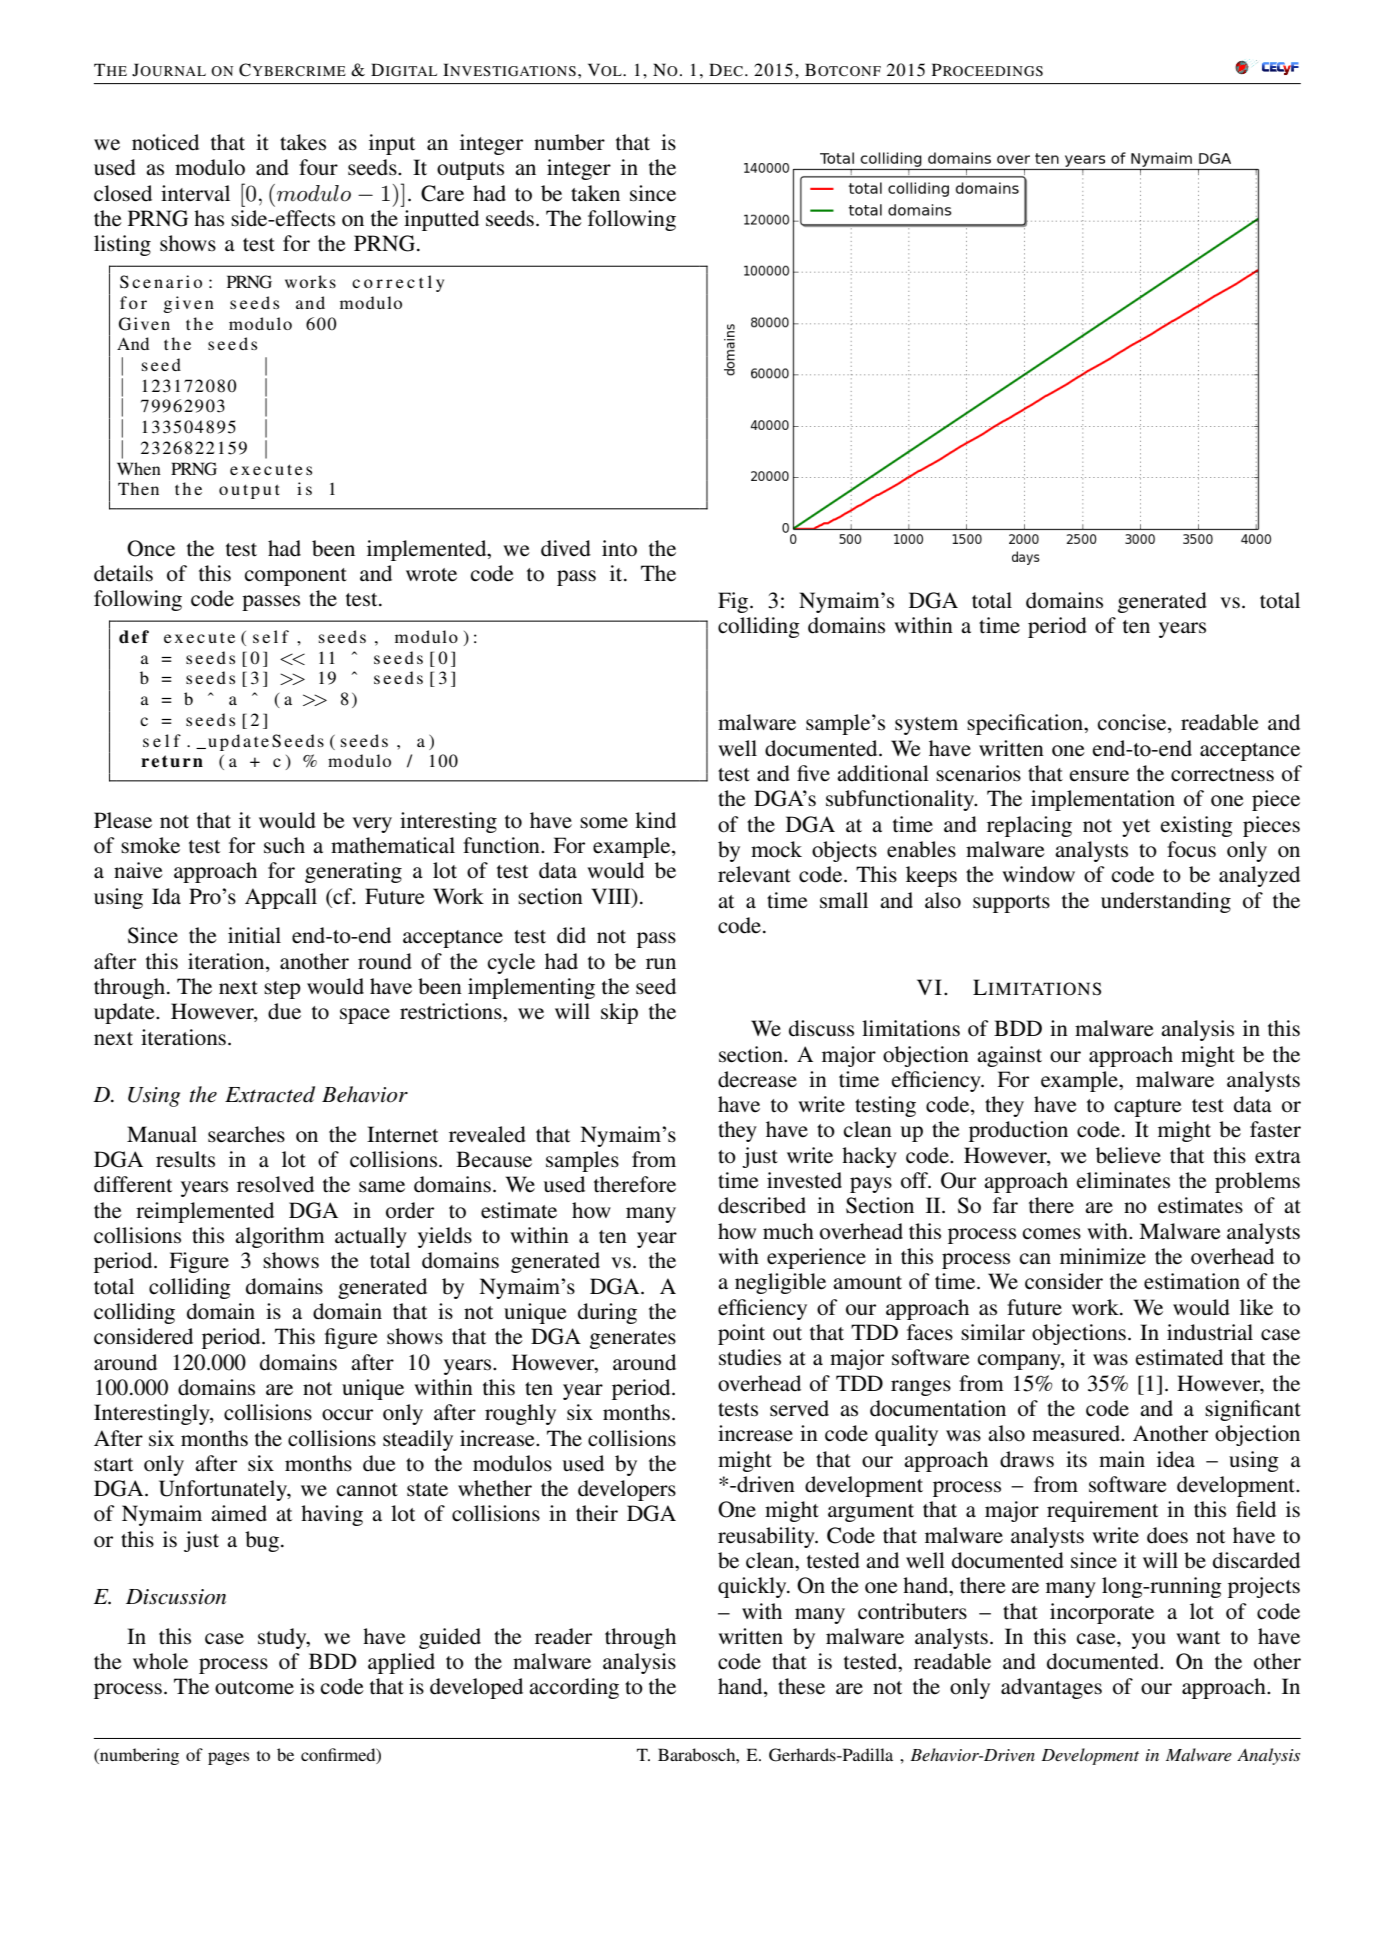 Image resolution: width=1376 pixels, height=1945 pixels. I want to click on outcome, so click(254, 1688).
